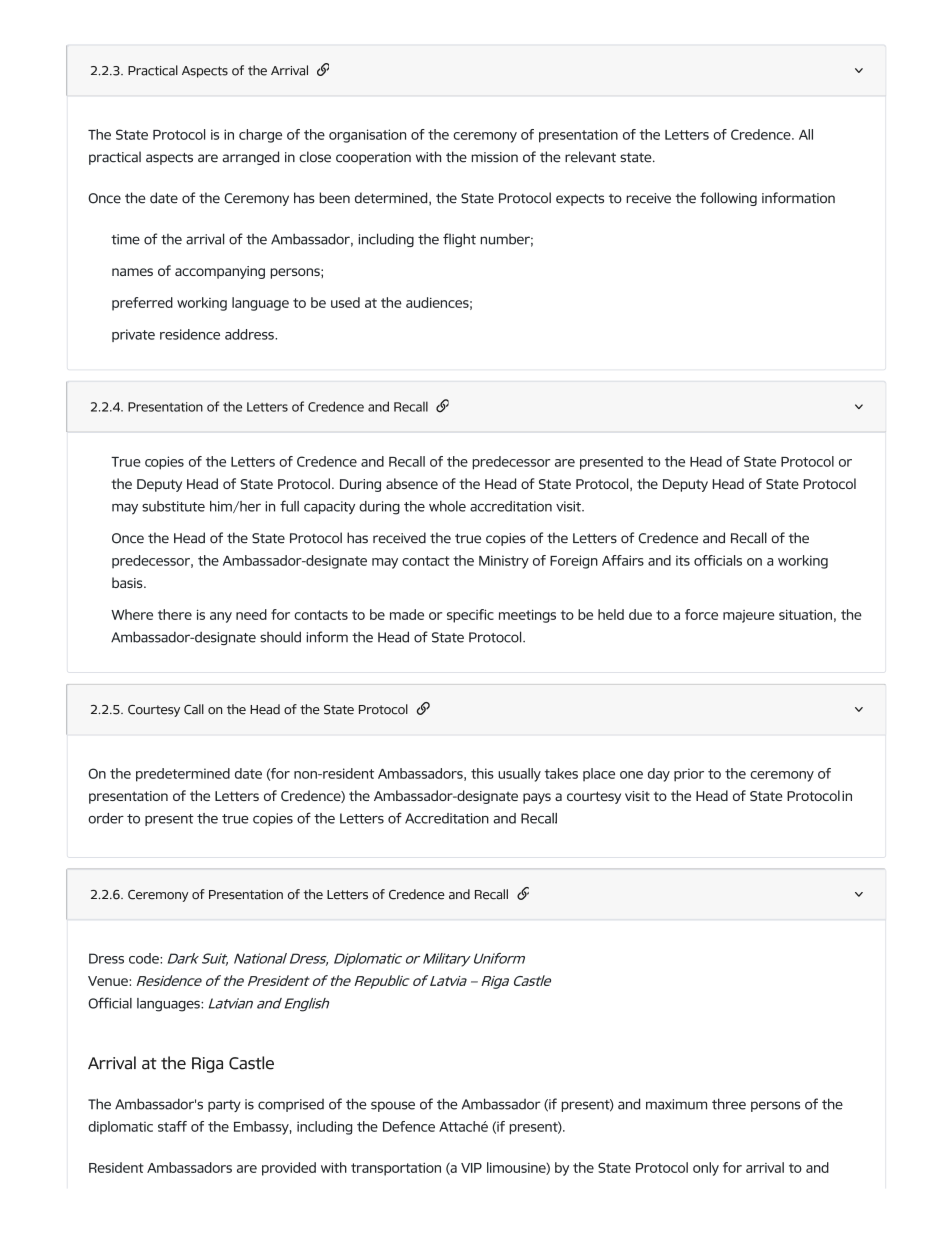  Describe the element at coordinates (106, 818) in the image. I see `order` at that location.
